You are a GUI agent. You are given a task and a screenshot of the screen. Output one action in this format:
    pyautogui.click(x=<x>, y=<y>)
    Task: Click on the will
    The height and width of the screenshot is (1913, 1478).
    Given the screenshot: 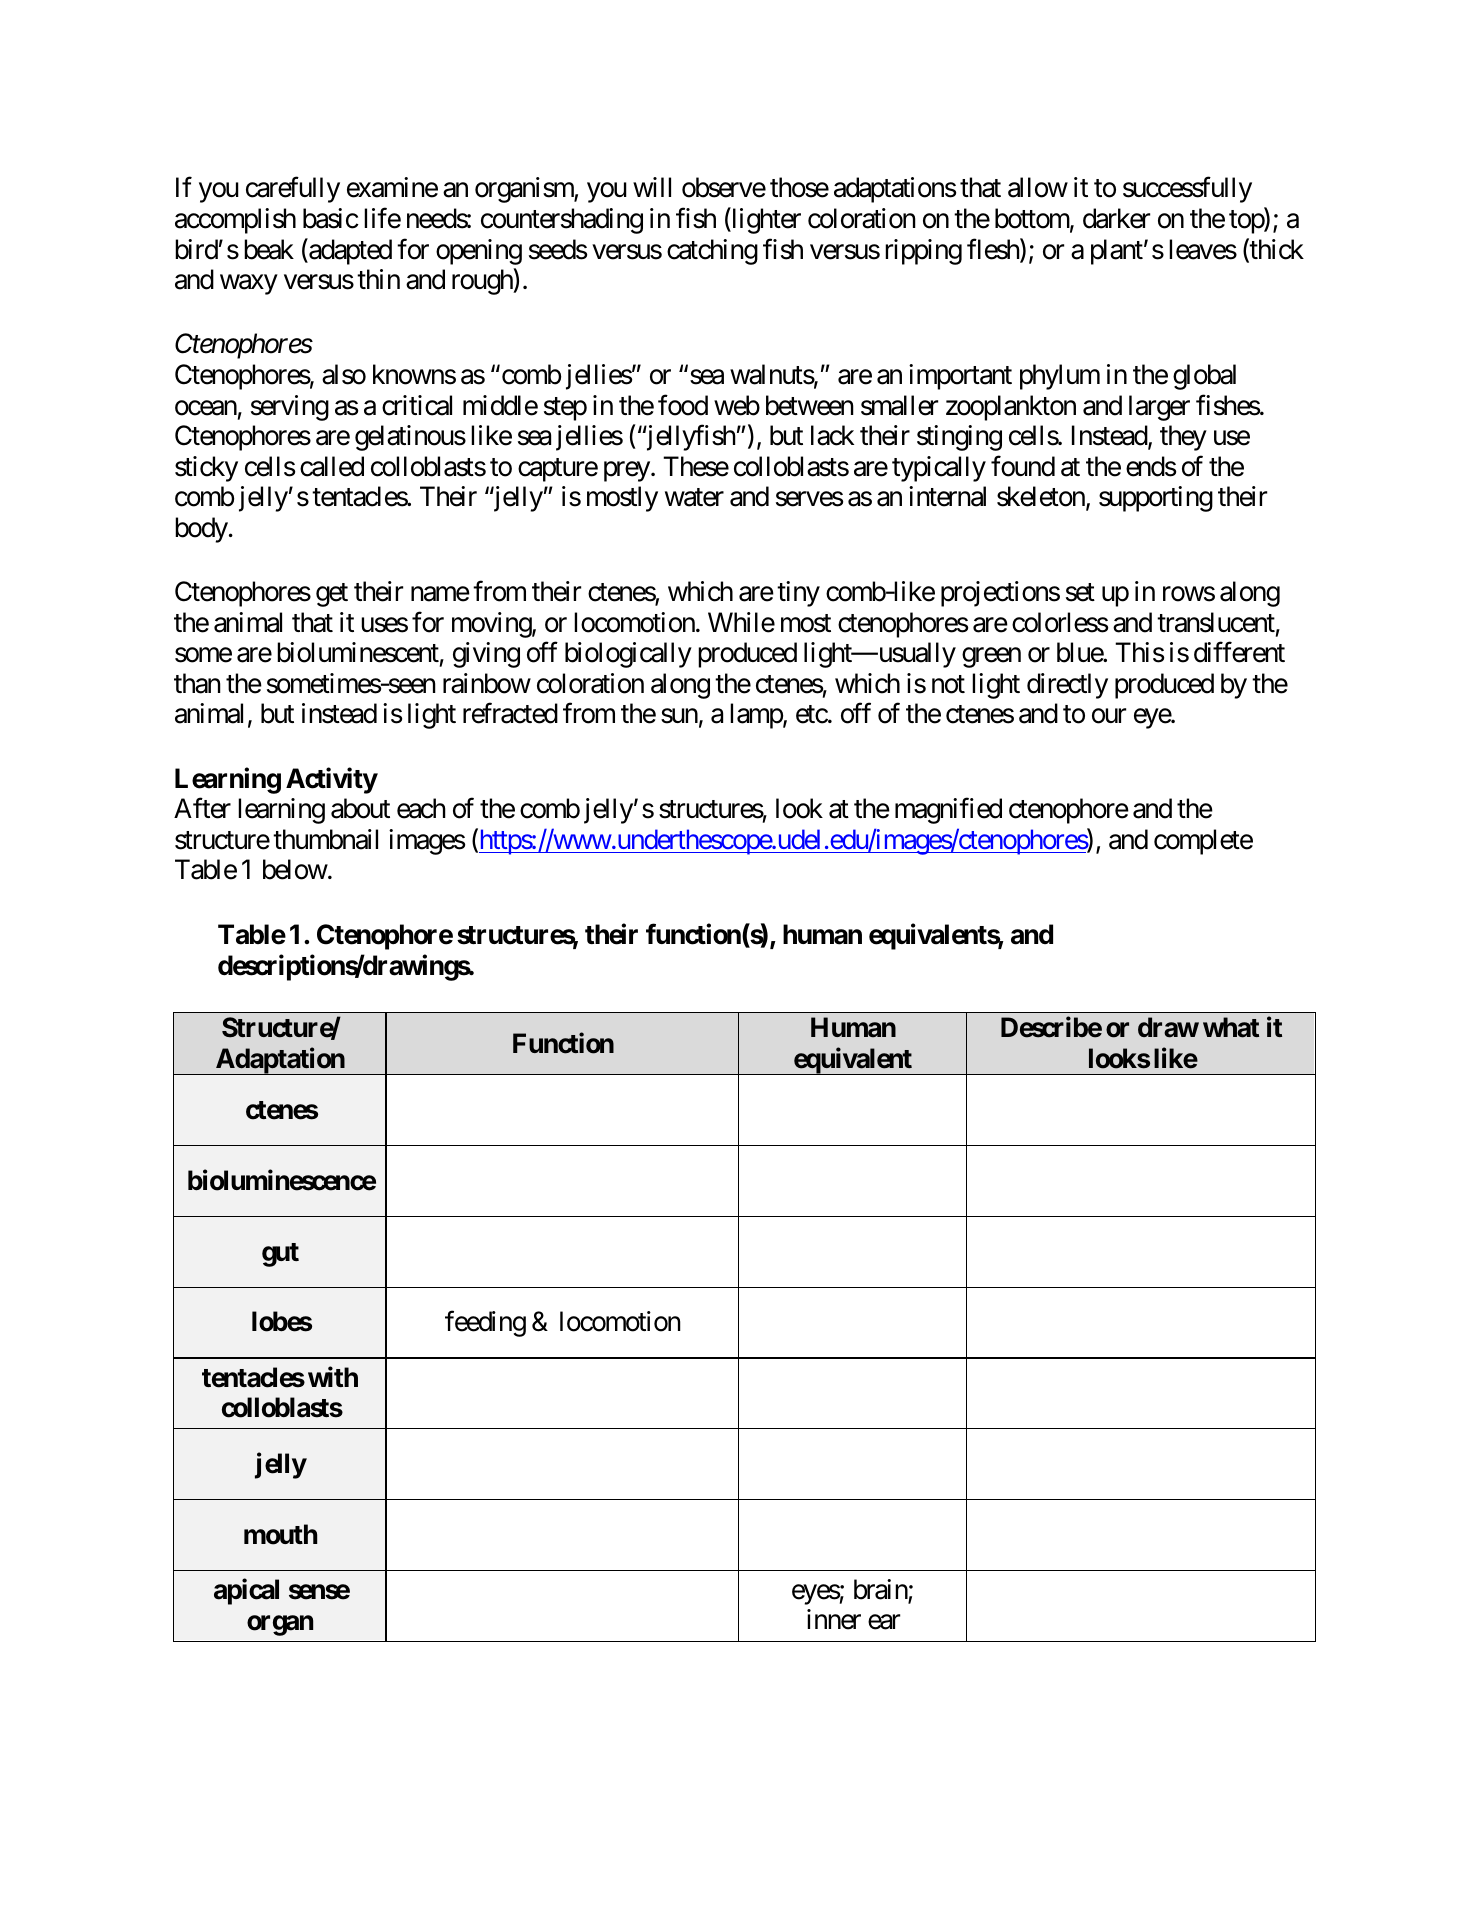 What is the action you would take?
    pyautogui.click(x=652, y=187)
